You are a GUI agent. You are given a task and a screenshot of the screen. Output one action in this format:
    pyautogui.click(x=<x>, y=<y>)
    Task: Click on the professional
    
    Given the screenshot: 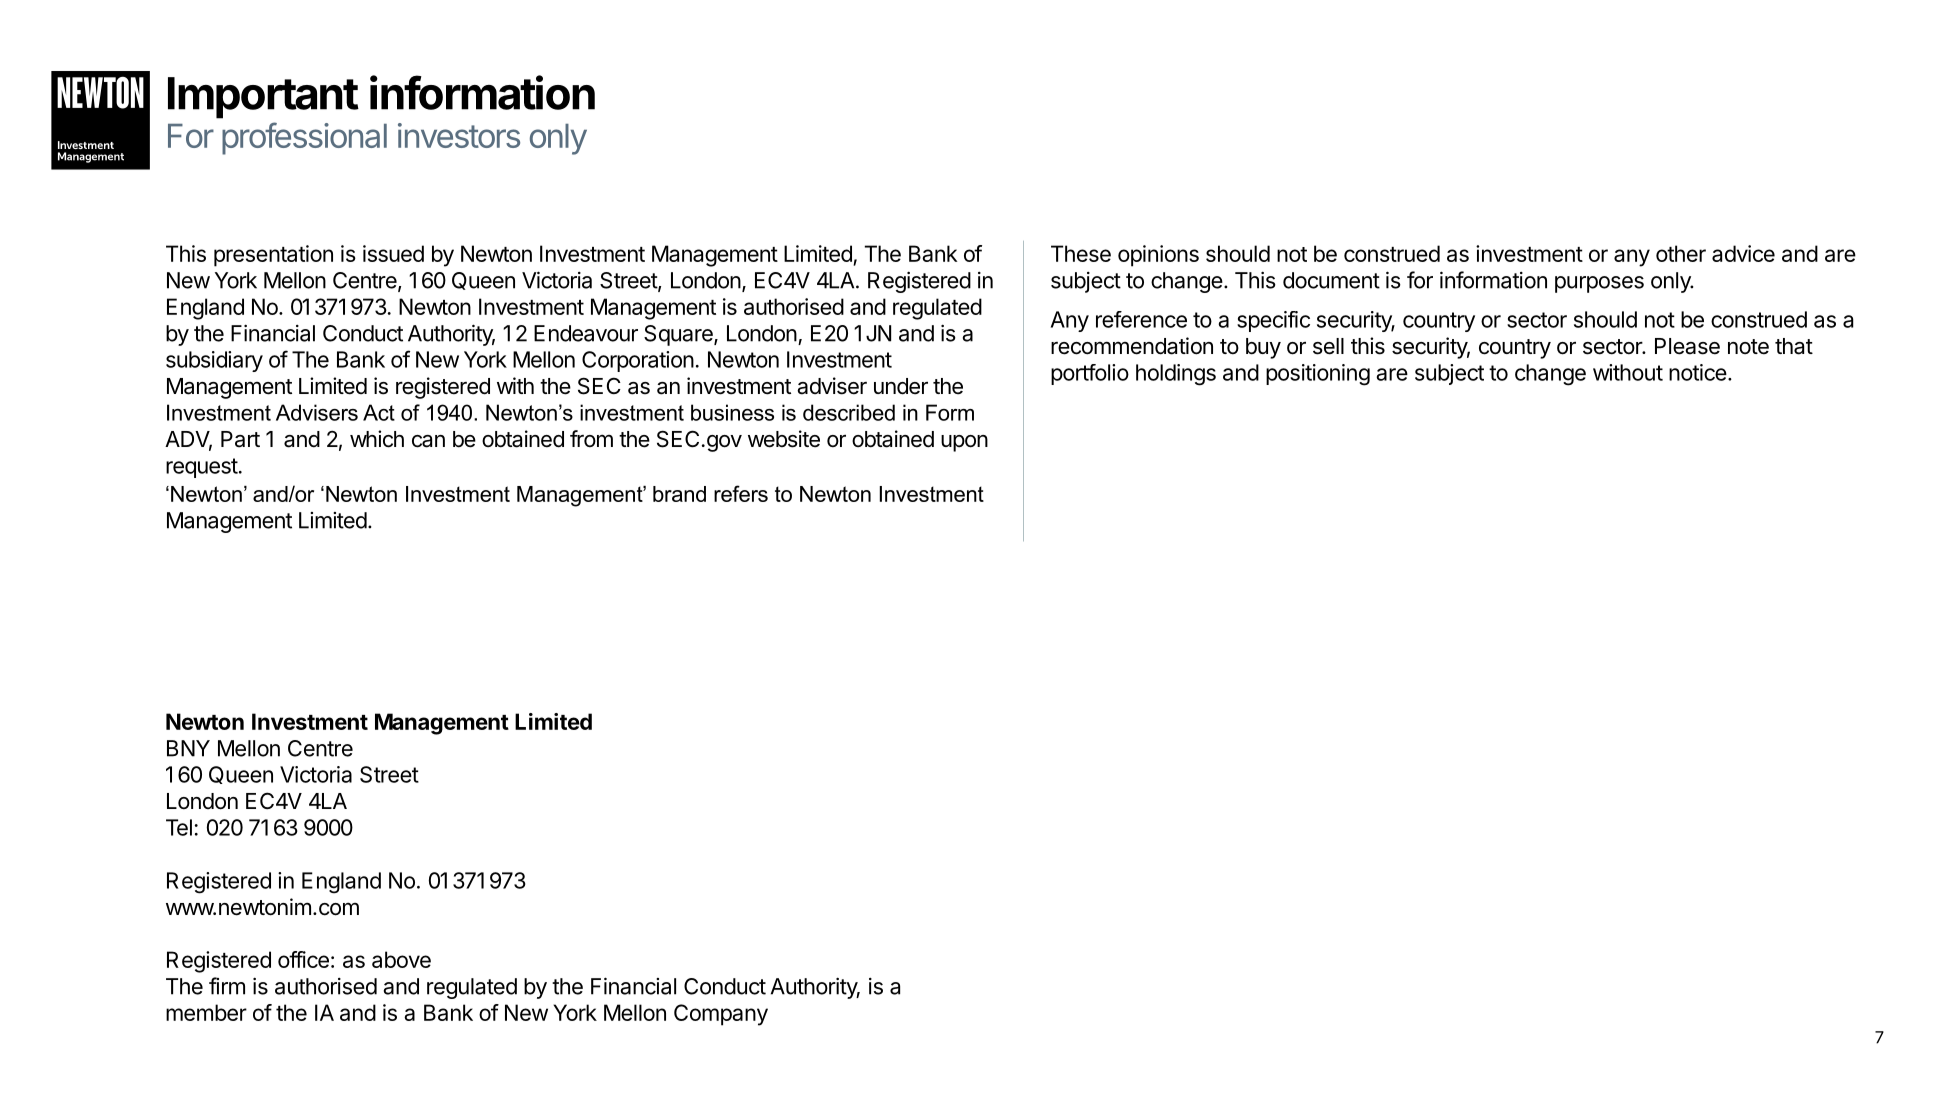 What is the action you would take?
    pyautogui.click(x=304, y=138)
